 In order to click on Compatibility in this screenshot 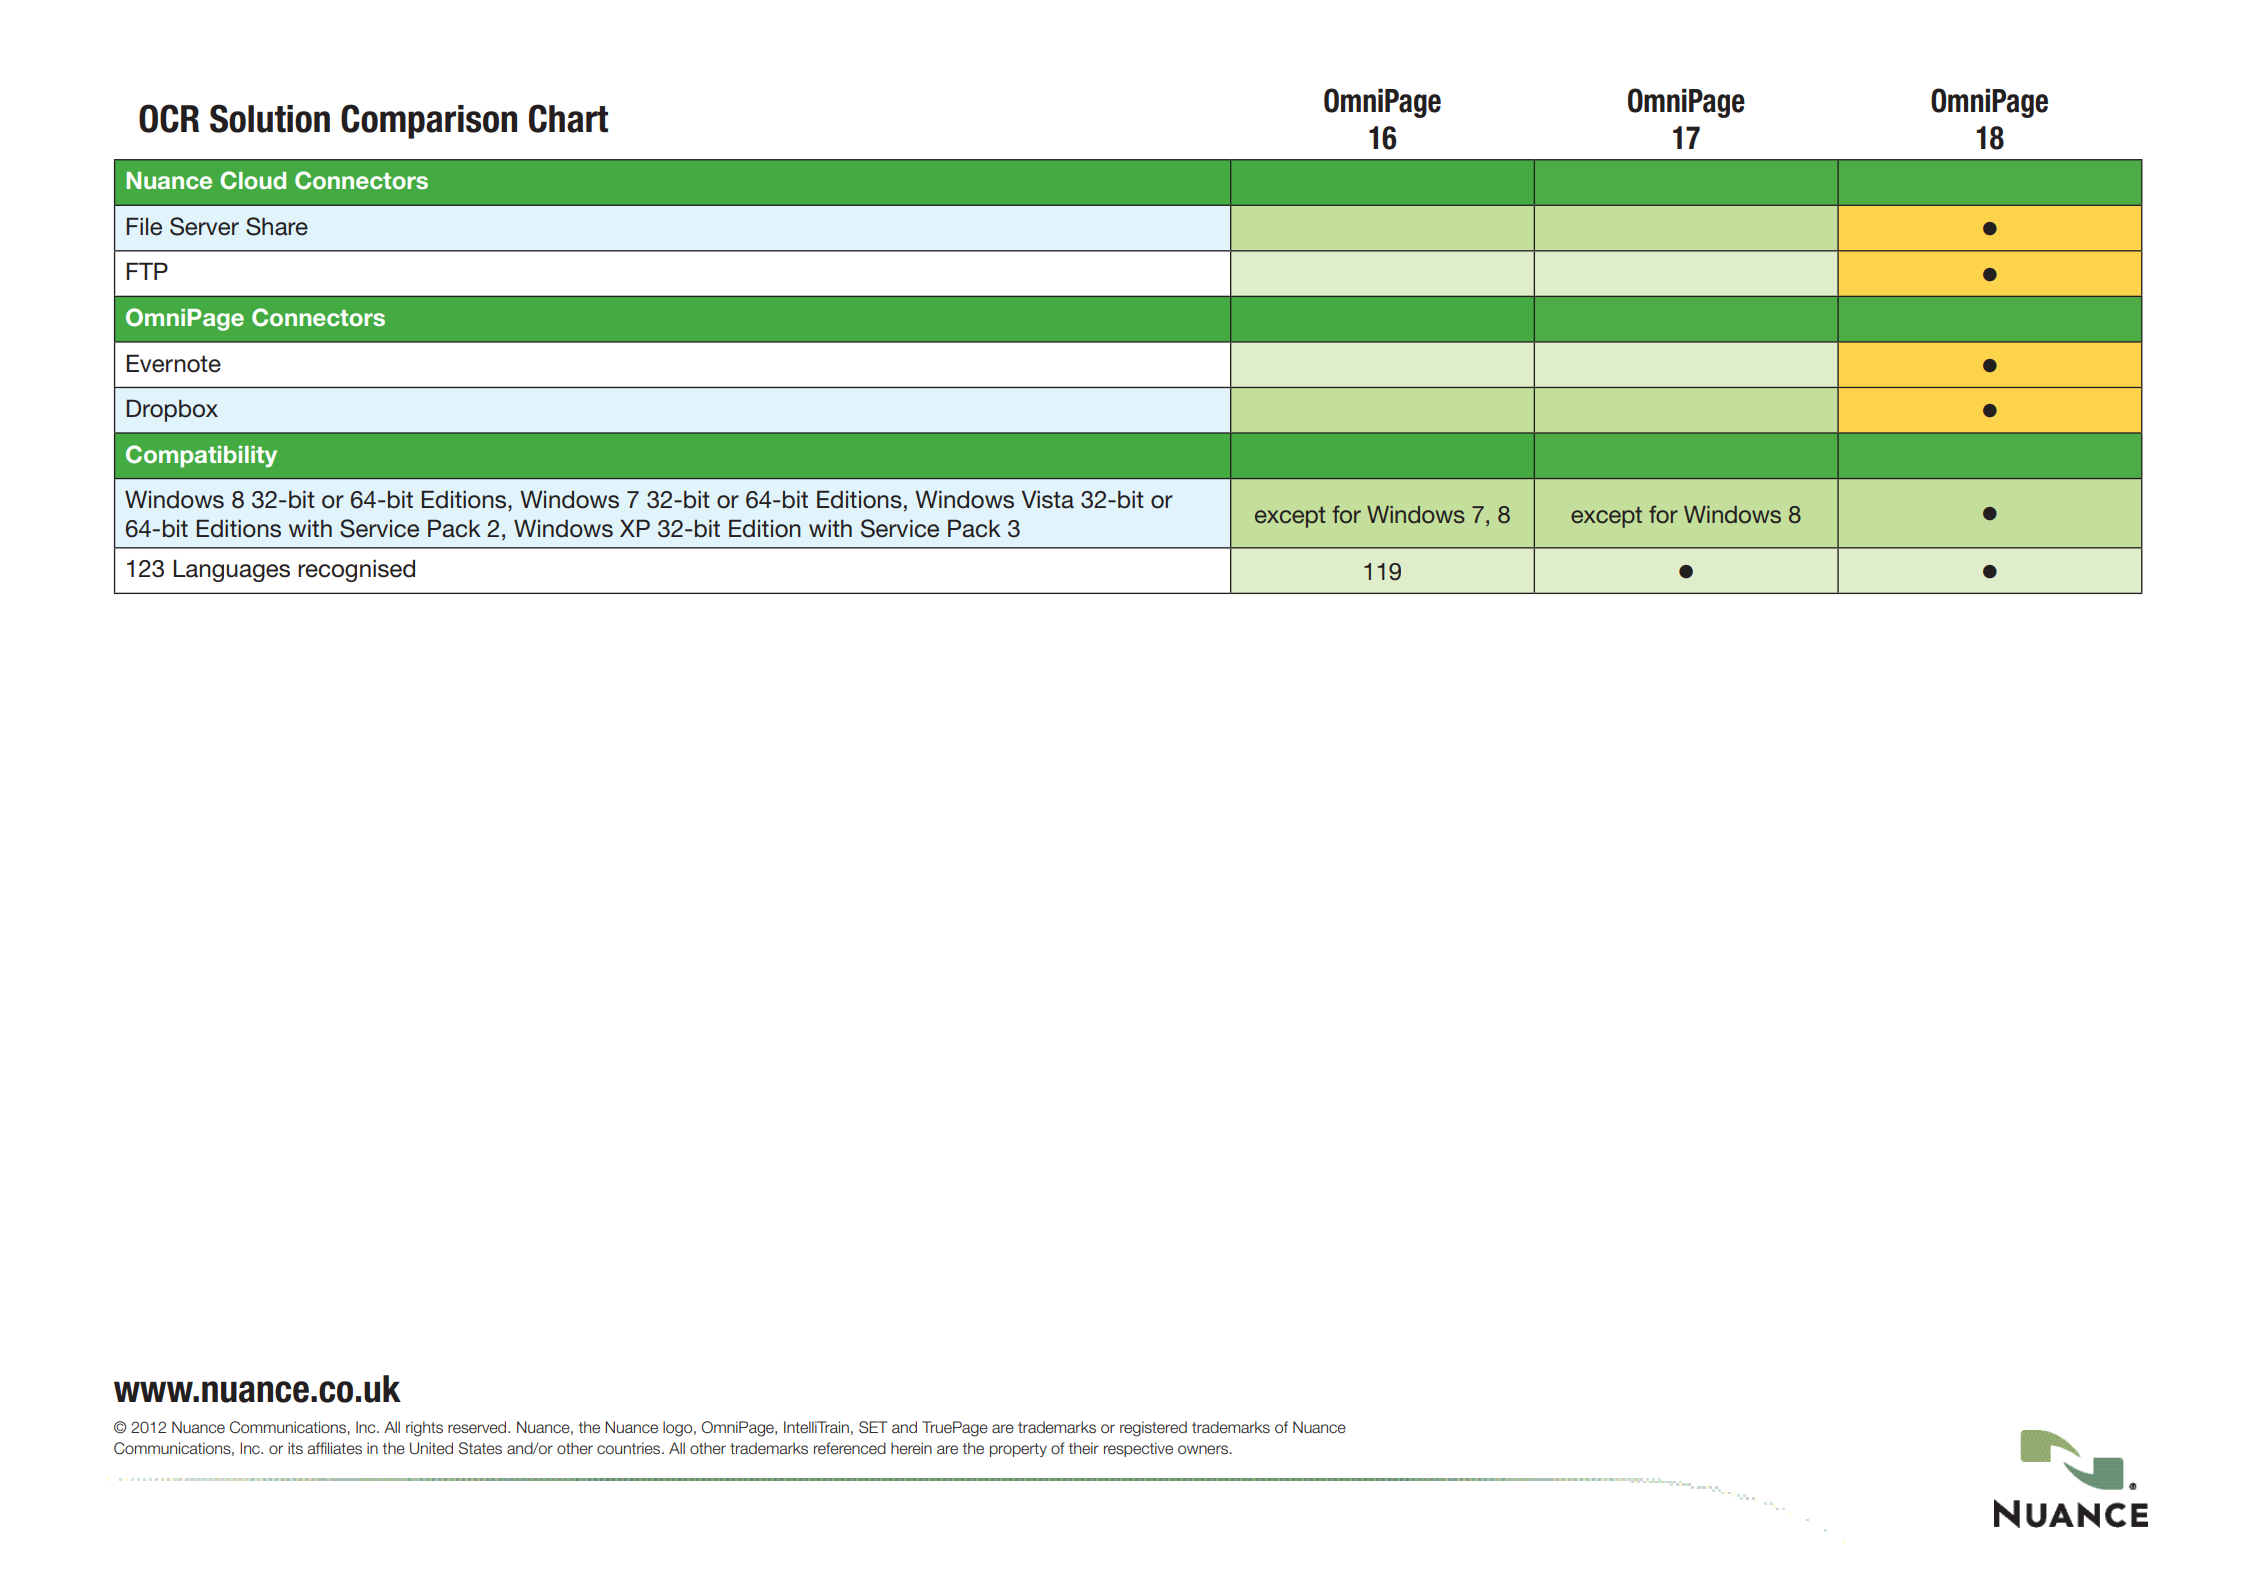, I will do `click(201, 456)`.
